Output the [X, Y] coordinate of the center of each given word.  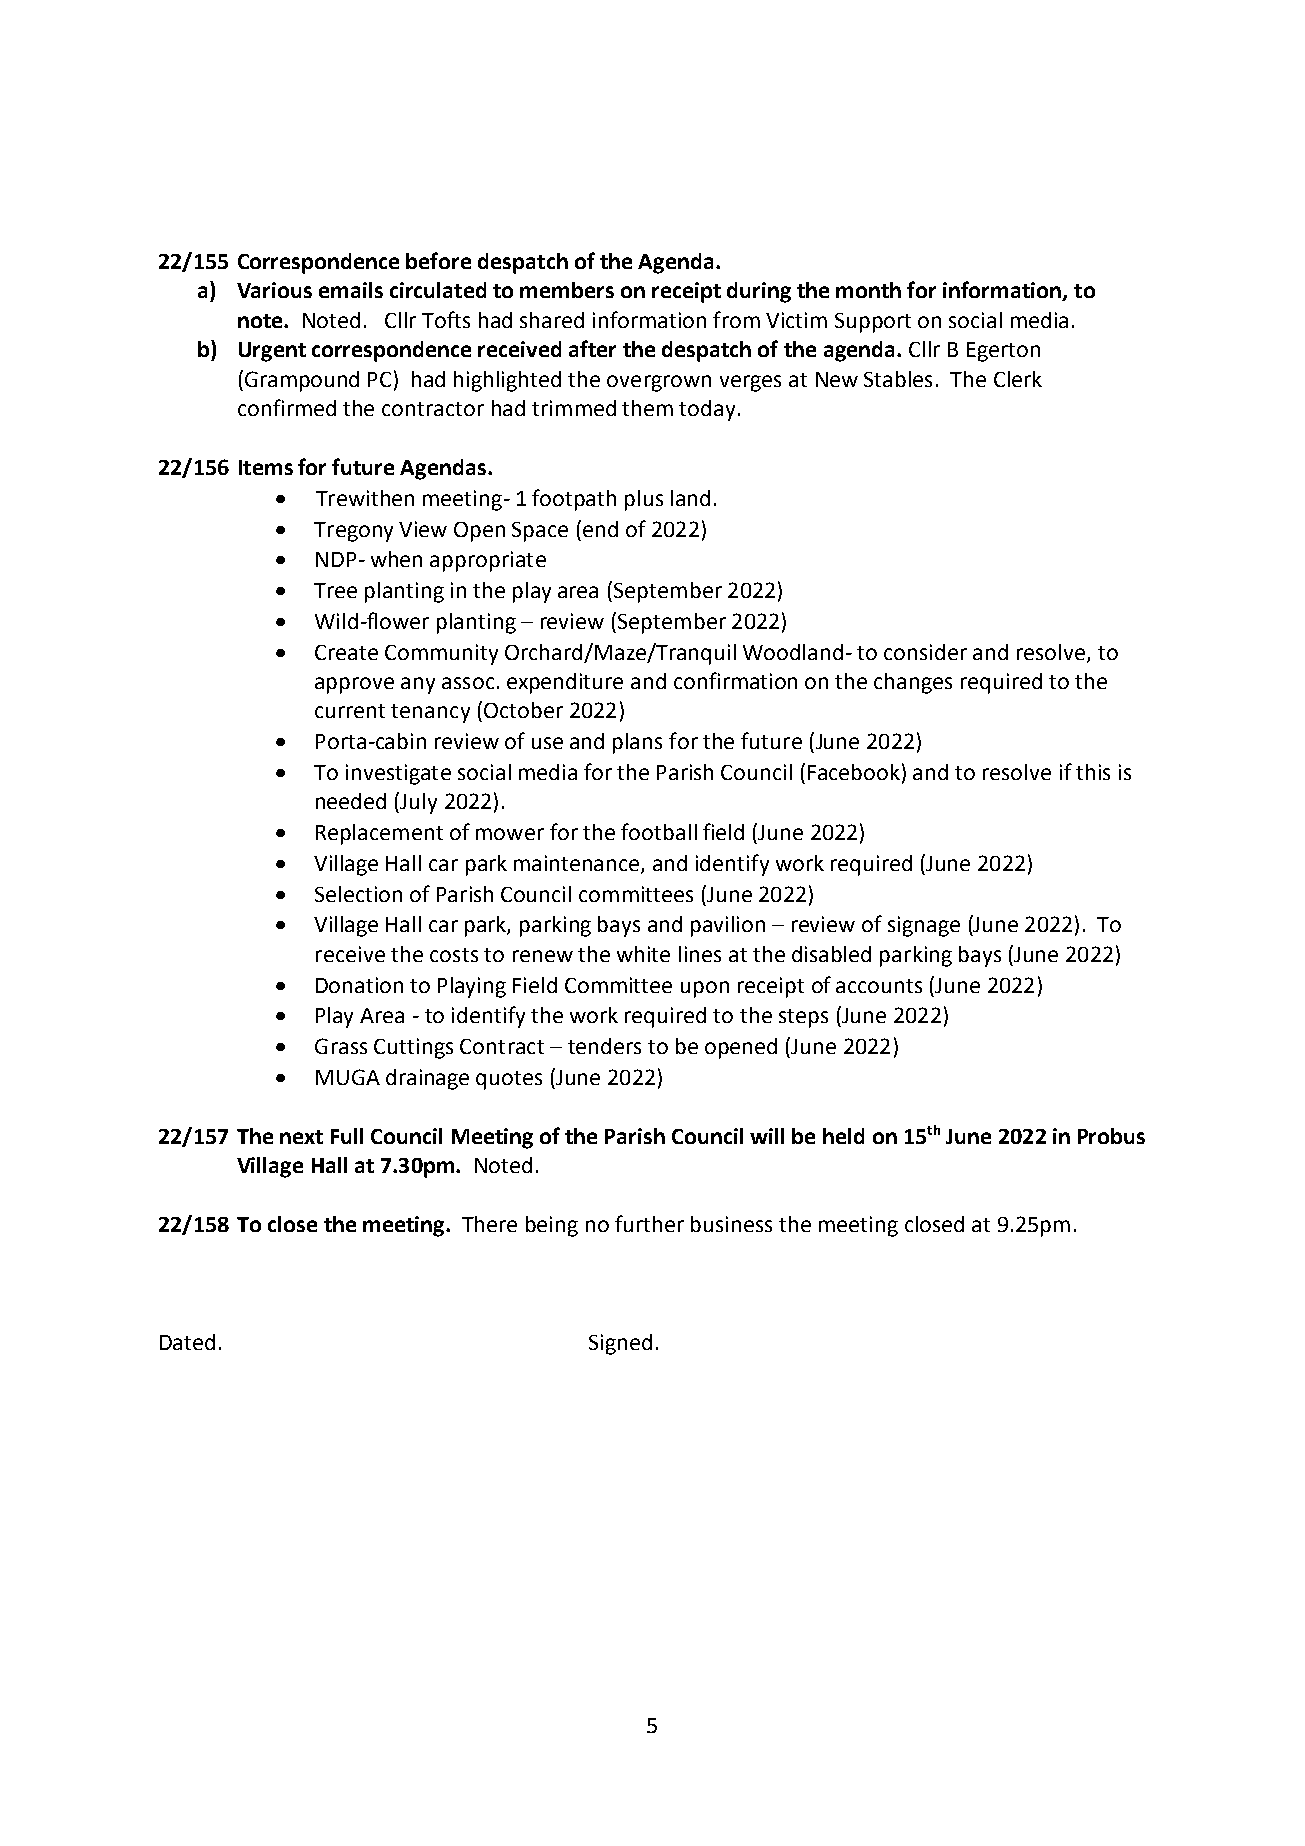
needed [351, 801]
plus [644, 500]
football [659, 831]
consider [925, 652]
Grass [341, 1046]
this [1093, 772]
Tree [335, 590]
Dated [187, 1342]
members [567, 290]
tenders [604, 1046]
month [868, 290]
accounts [879, 986]
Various [274, 290]
